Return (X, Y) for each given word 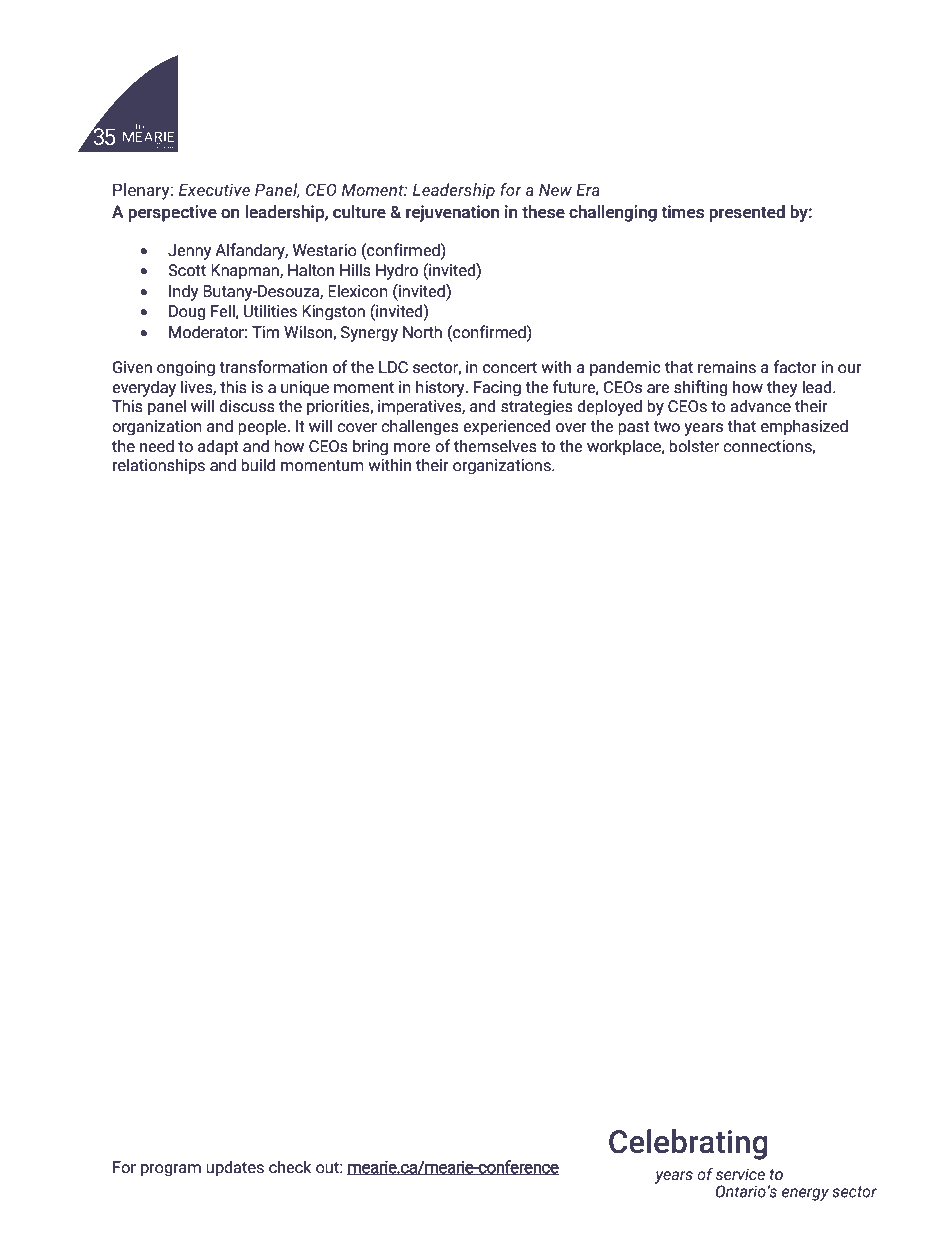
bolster (694, 446)
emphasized (804, 427)
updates (235, 1168)
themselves (495, 446)
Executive (214, 189)
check (290, 1167)
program (171, 1170)
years (703, 429)
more (412, 448)
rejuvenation (452, 213)
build (258, 465)
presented (747, 213)
